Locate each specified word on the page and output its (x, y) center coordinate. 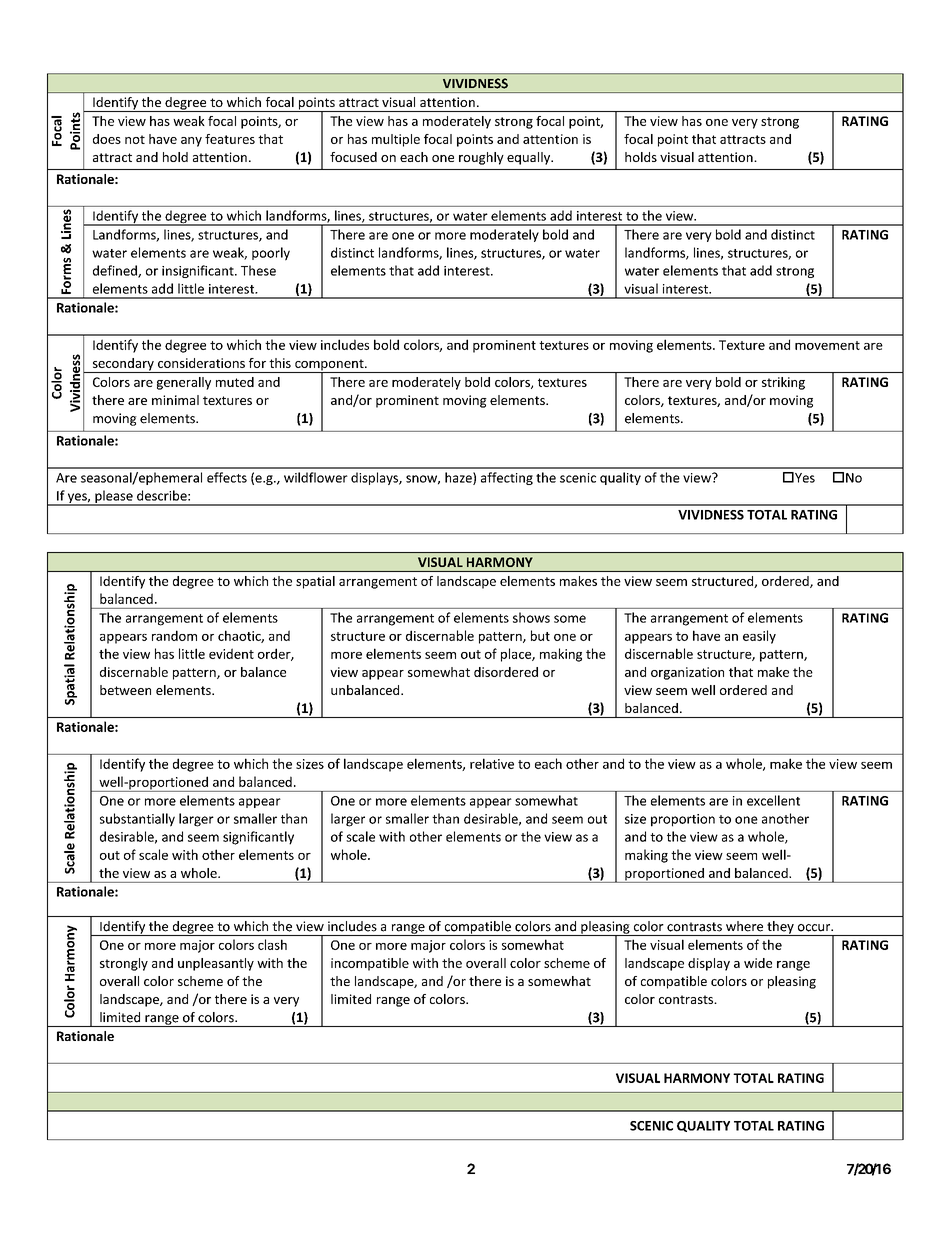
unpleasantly (216, 964)
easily (759, 637)
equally (529, 158)
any (191, 142)
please (114, 498)
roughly (481, 158)
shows (531, 617)
